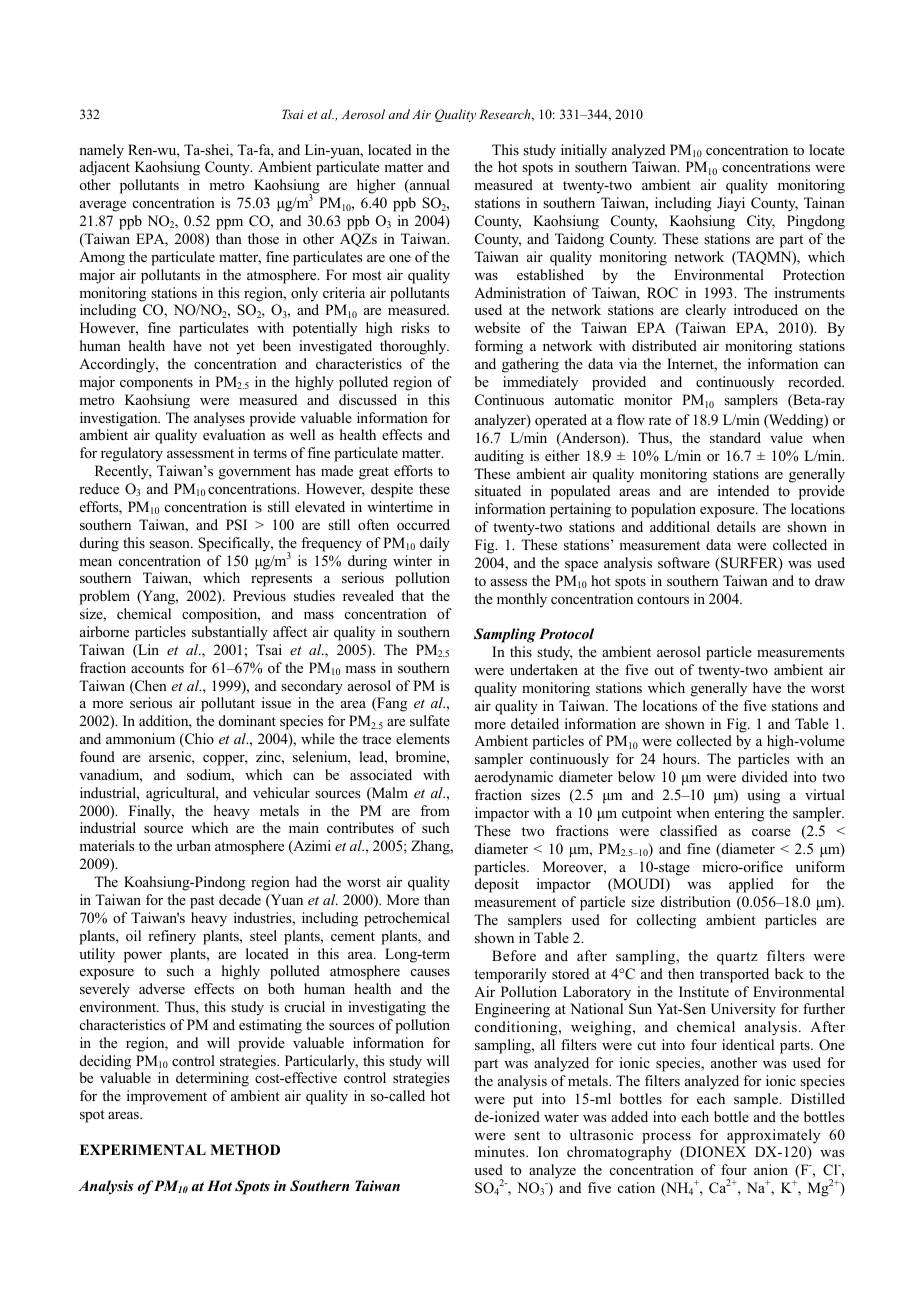  I want to click on undertaken, so click(544, 669).
